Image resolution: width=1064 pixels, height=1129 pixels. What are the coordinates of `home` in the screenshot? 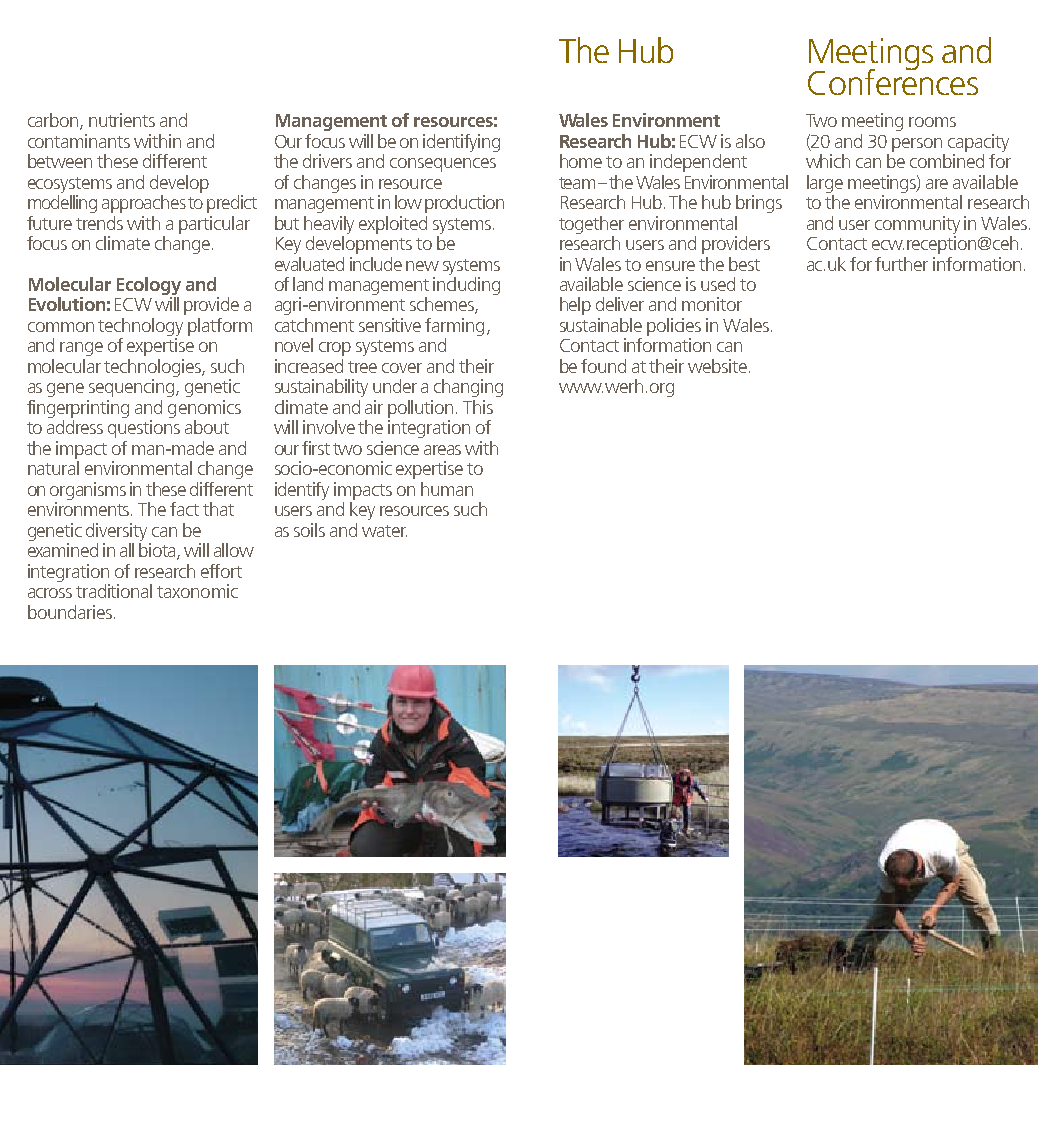 It's located at (581, 161).
